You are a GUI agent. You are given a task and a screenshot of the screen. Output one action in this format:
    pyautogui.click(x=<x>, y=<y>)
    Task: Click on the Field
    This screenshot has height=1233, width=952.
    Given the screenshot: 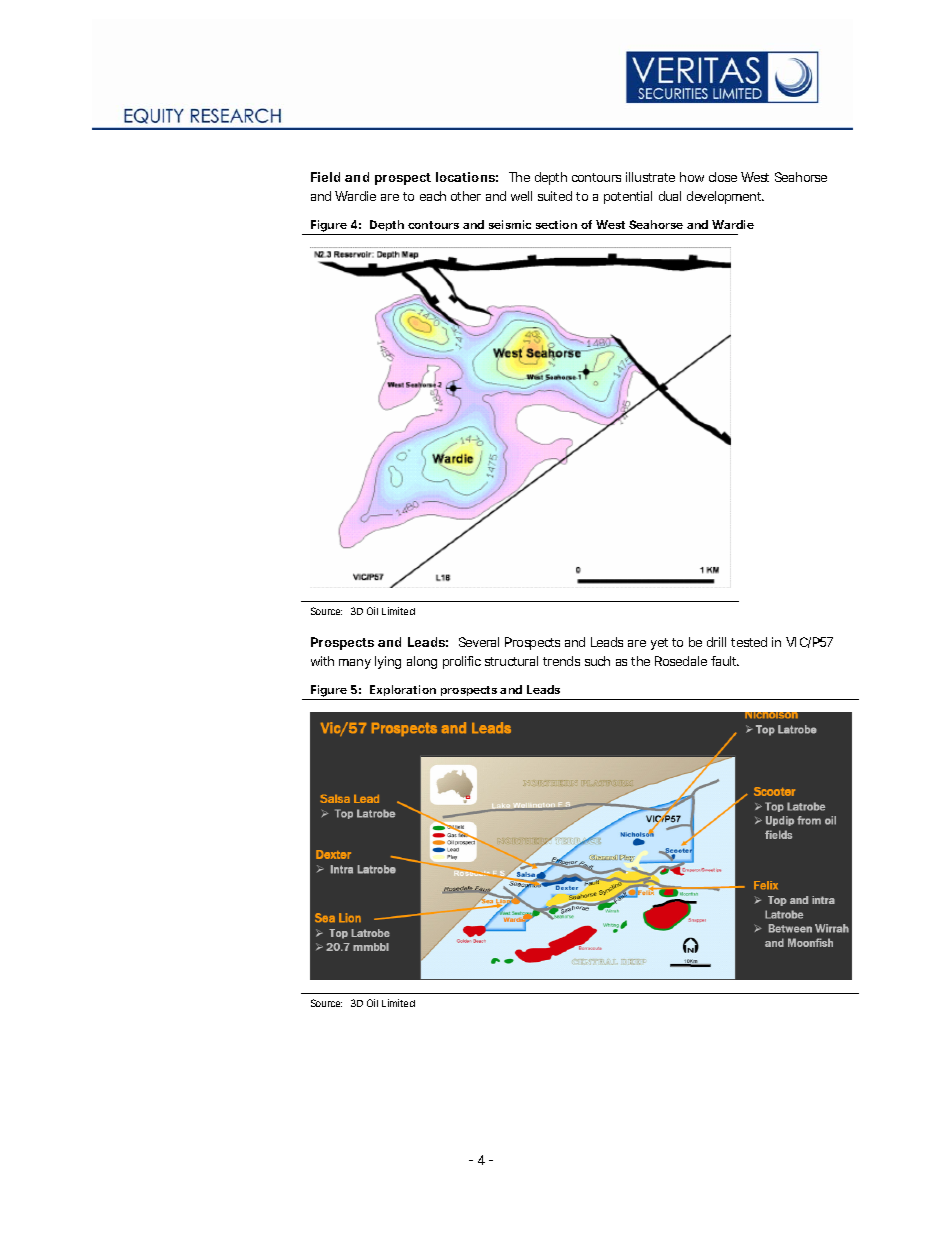 What is the action you would take?
    pyautogui.click(x=325, y=177)
